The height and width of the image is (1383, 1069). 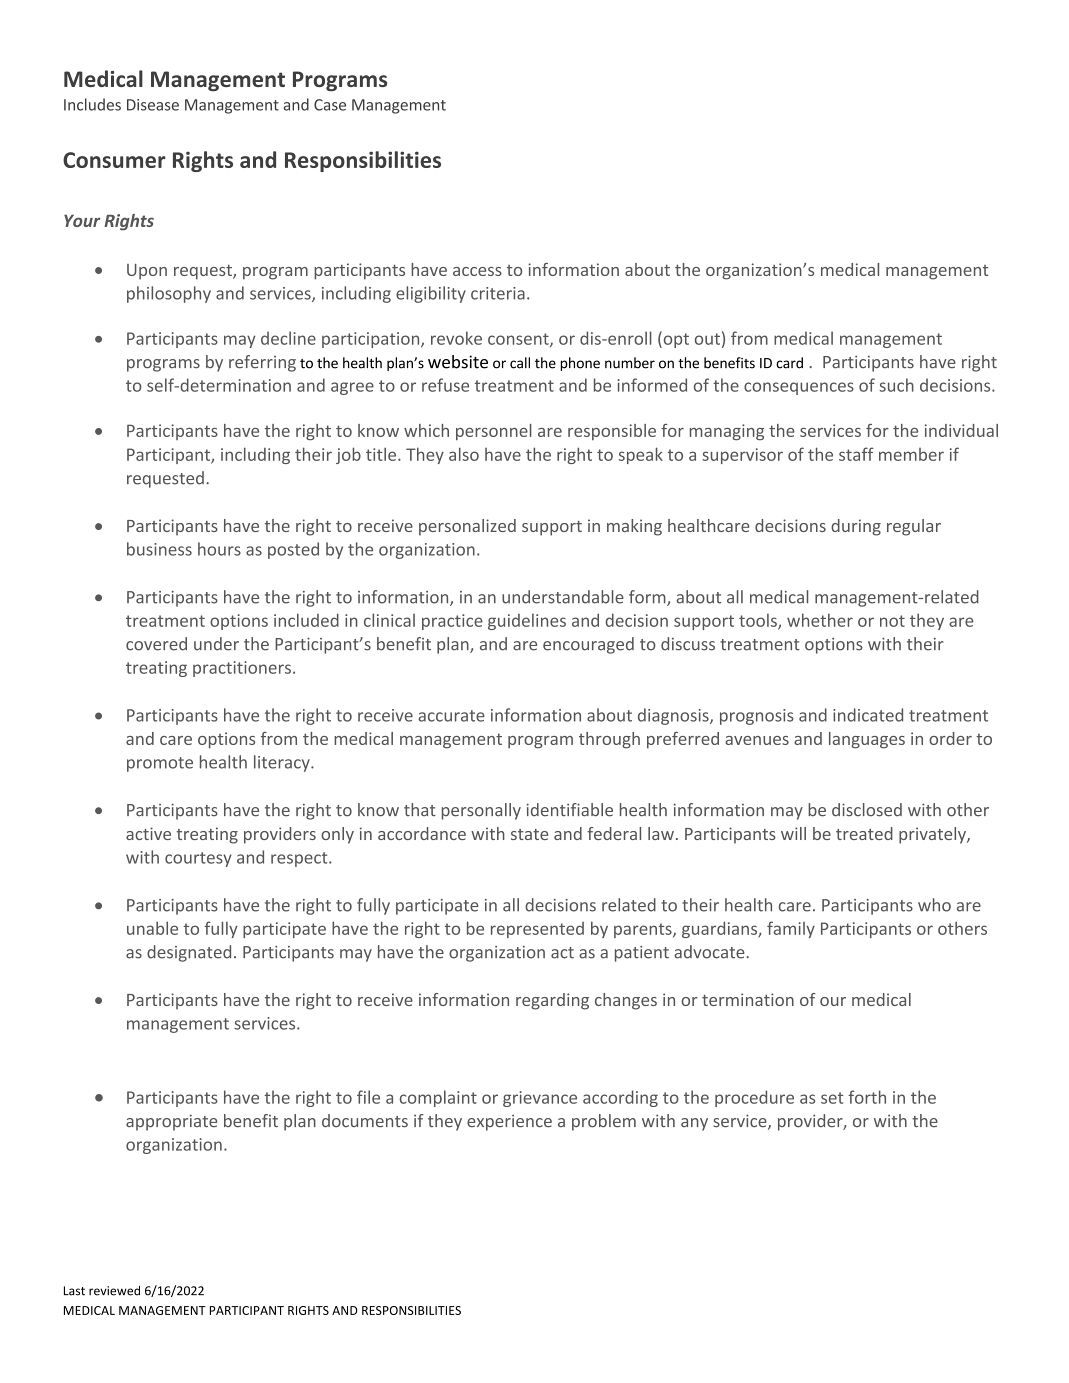 What do you see at coordinates (242, 669) in the image?
I see `practitioners` at bounding box center [242, 669].
